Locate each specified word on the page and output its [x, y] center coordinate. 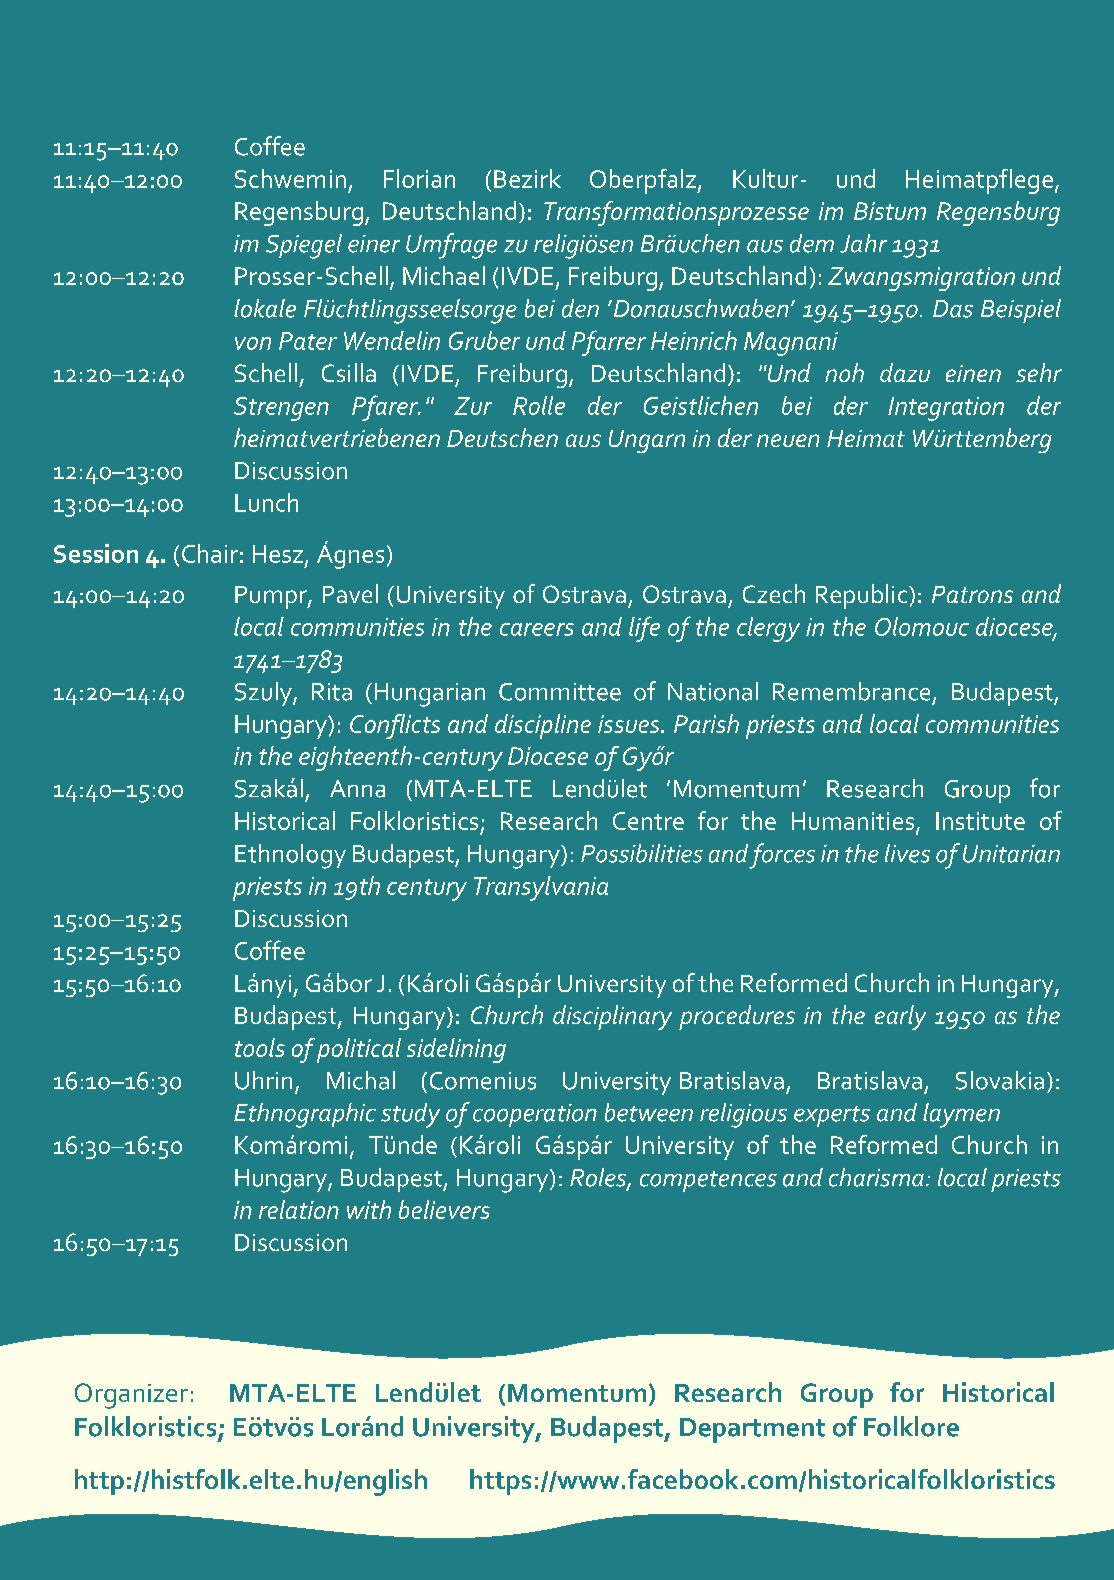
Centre [648, 821]
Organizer [131, 1396]
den [580, 308]
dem [812, 243]
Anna [357, 789]
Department [752, 1430]
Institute [980, 821]
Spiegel [304, 246]
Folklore [911, 1426]
